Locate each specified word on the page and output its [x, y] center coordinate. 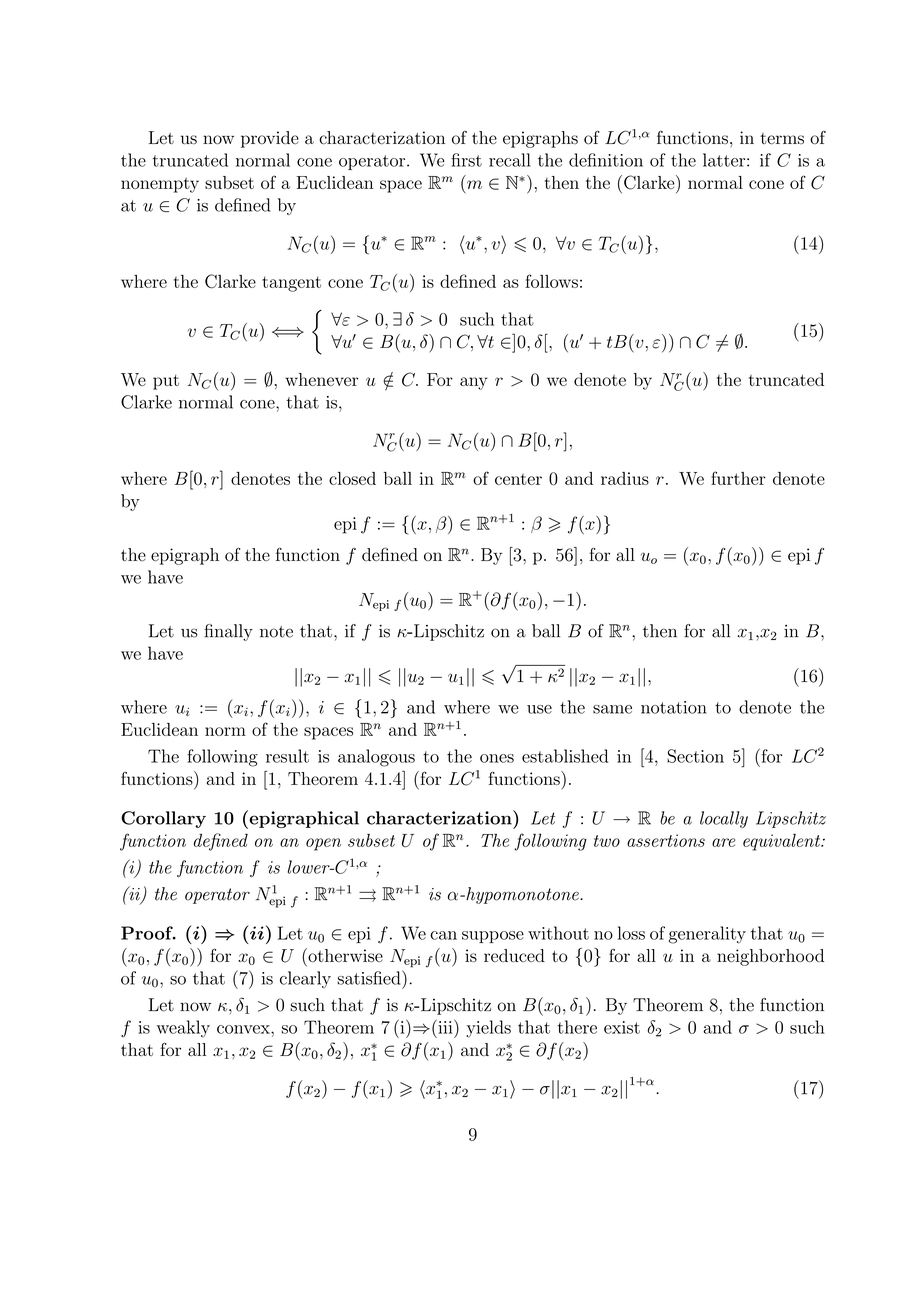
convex [244, 1029]
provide [270, 139]
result [287, 756]
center [518, 479]
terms [782, 138]
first [466, 160]
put [166, 382]
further [738, 478]
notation [674, 707]
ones [497, 758]
